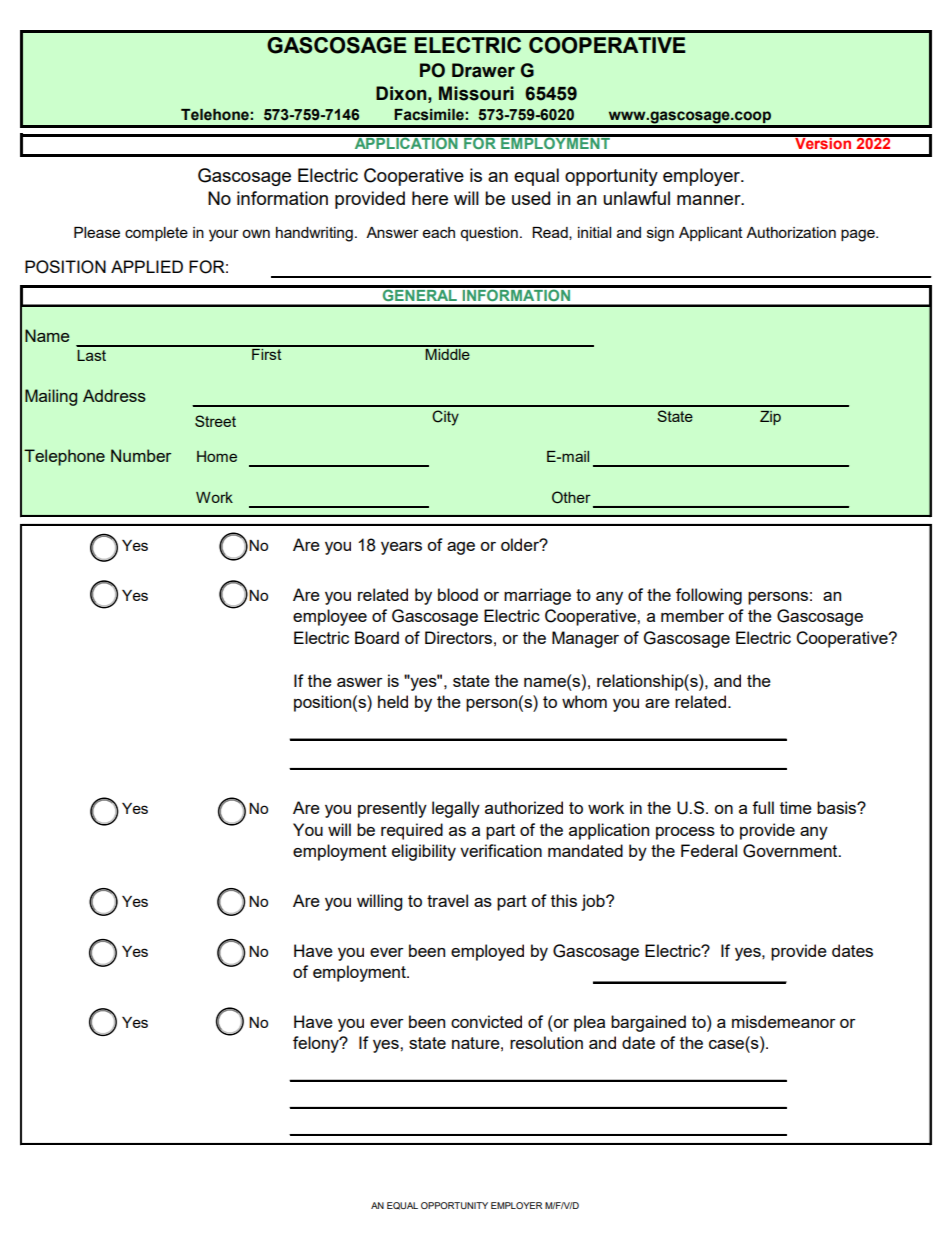 Image resolution: width=952 pixels, height=1233 pixels. What do you see at coordinates (486, 1021) in the screenshot?
I see `convicted` at bounding box center [486, 1021].
